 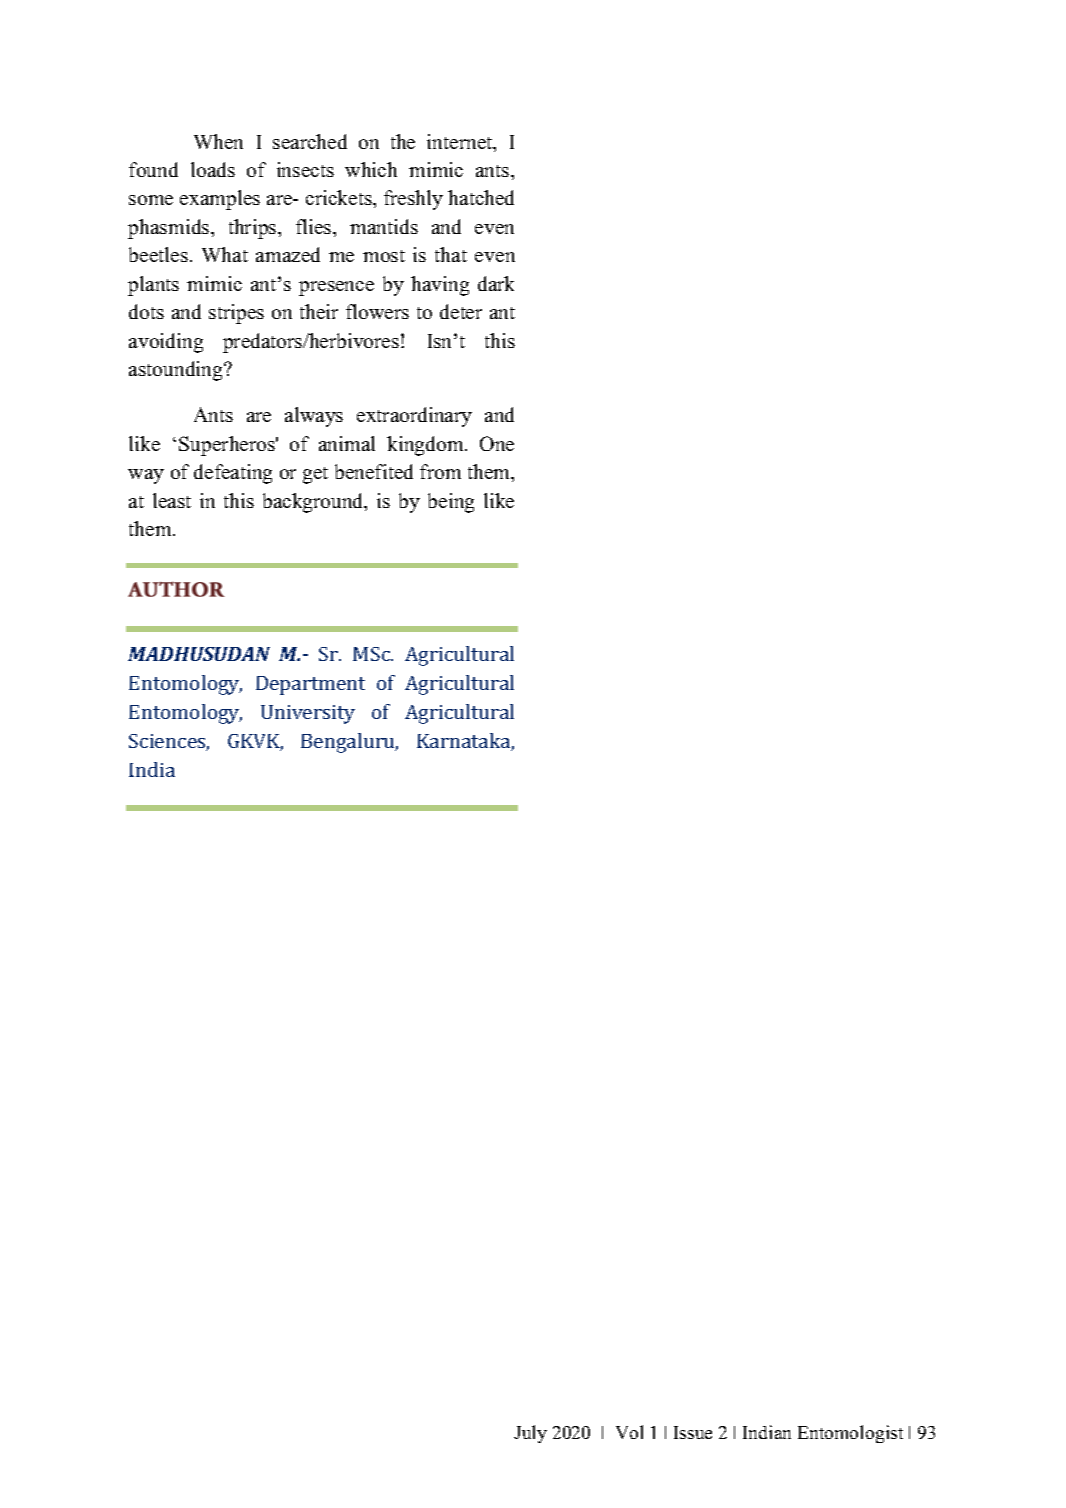 What do you see at coordinates (349, 743) in the screenshot?
I see `Bengaluru` at bounding box center [349, 743].
